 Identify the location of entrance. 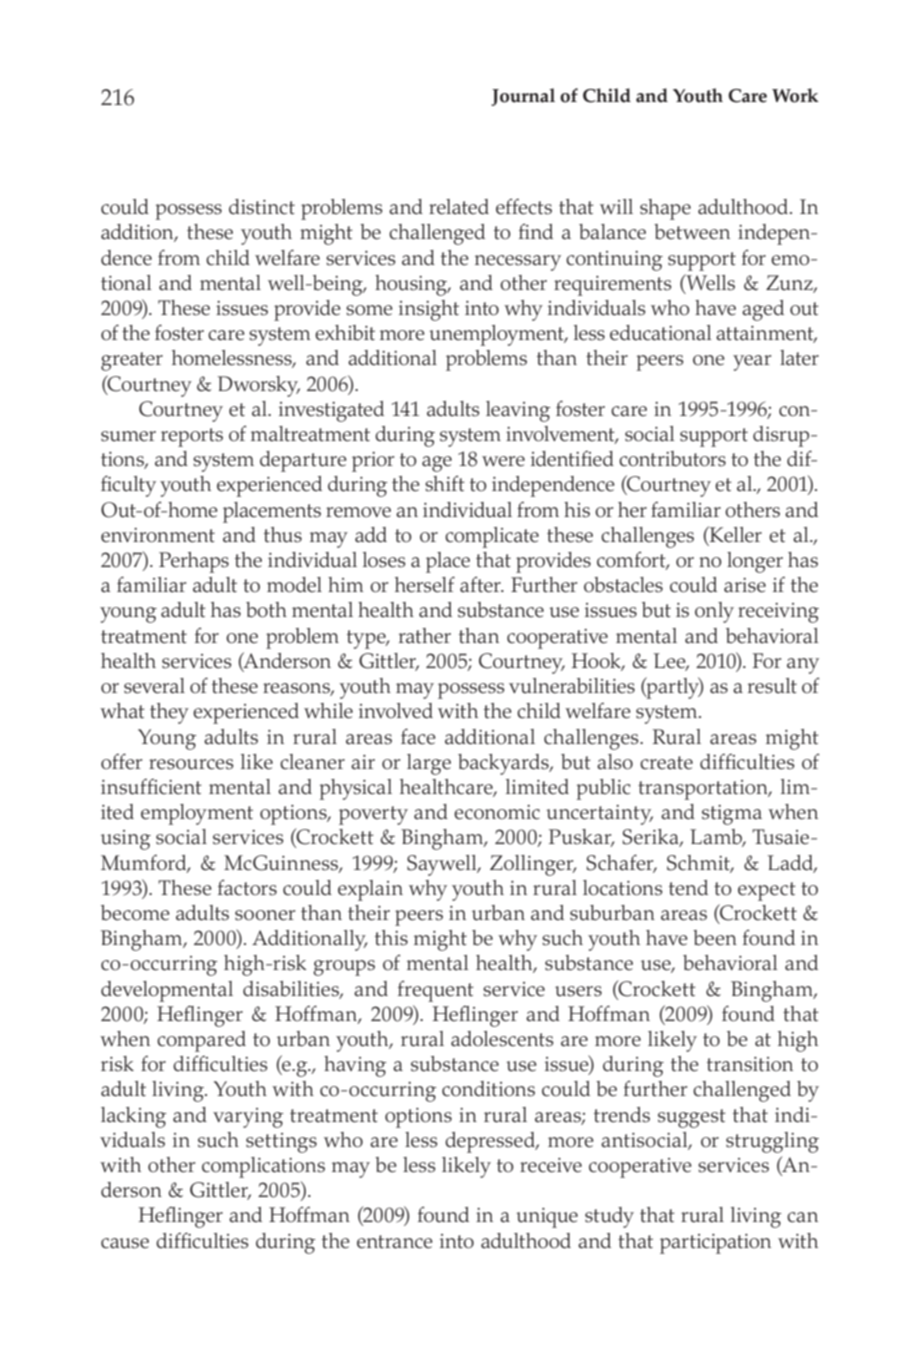
(395, 1242).
